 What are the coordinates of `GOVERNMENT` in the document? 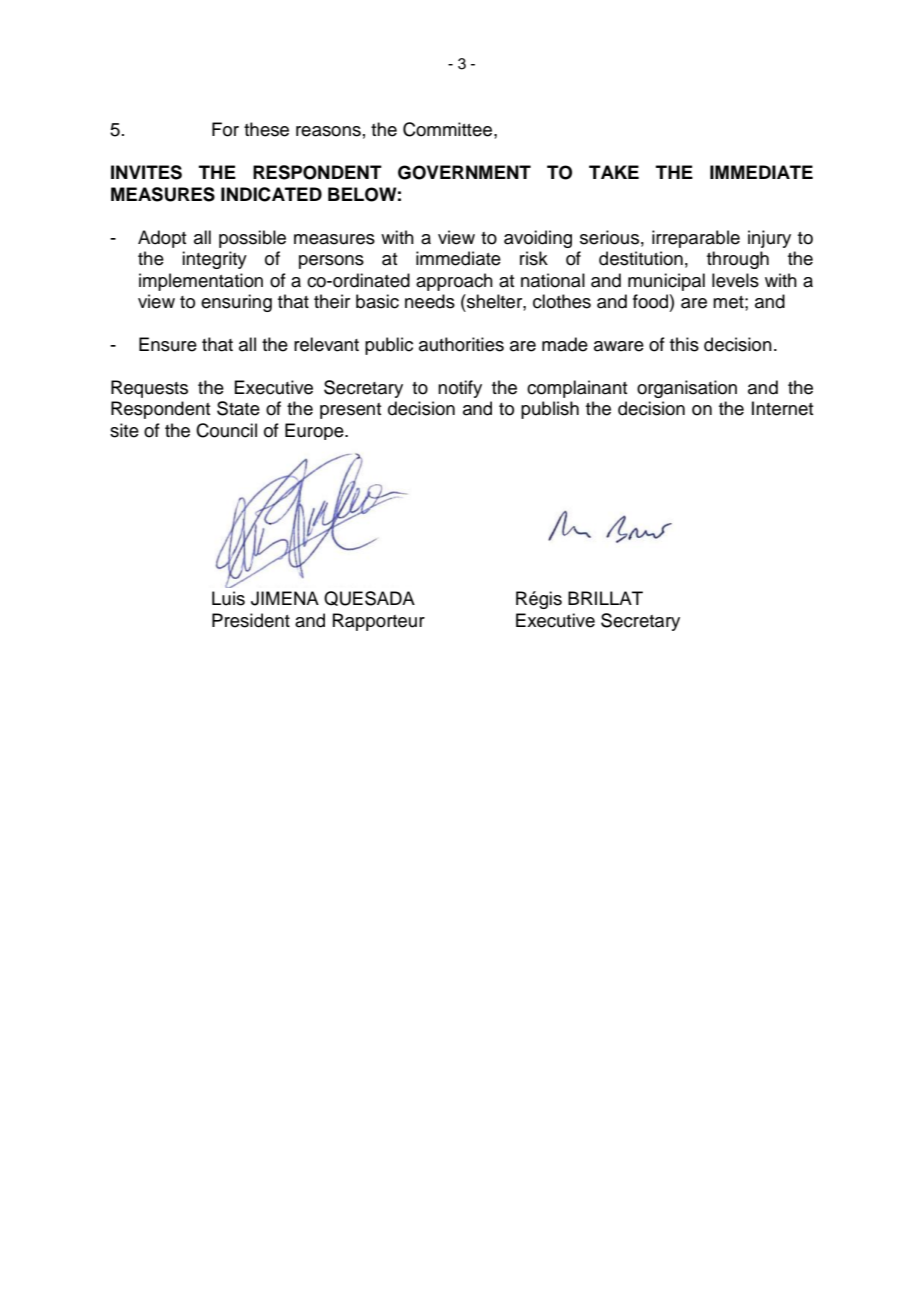 It's located at (464, 172).
